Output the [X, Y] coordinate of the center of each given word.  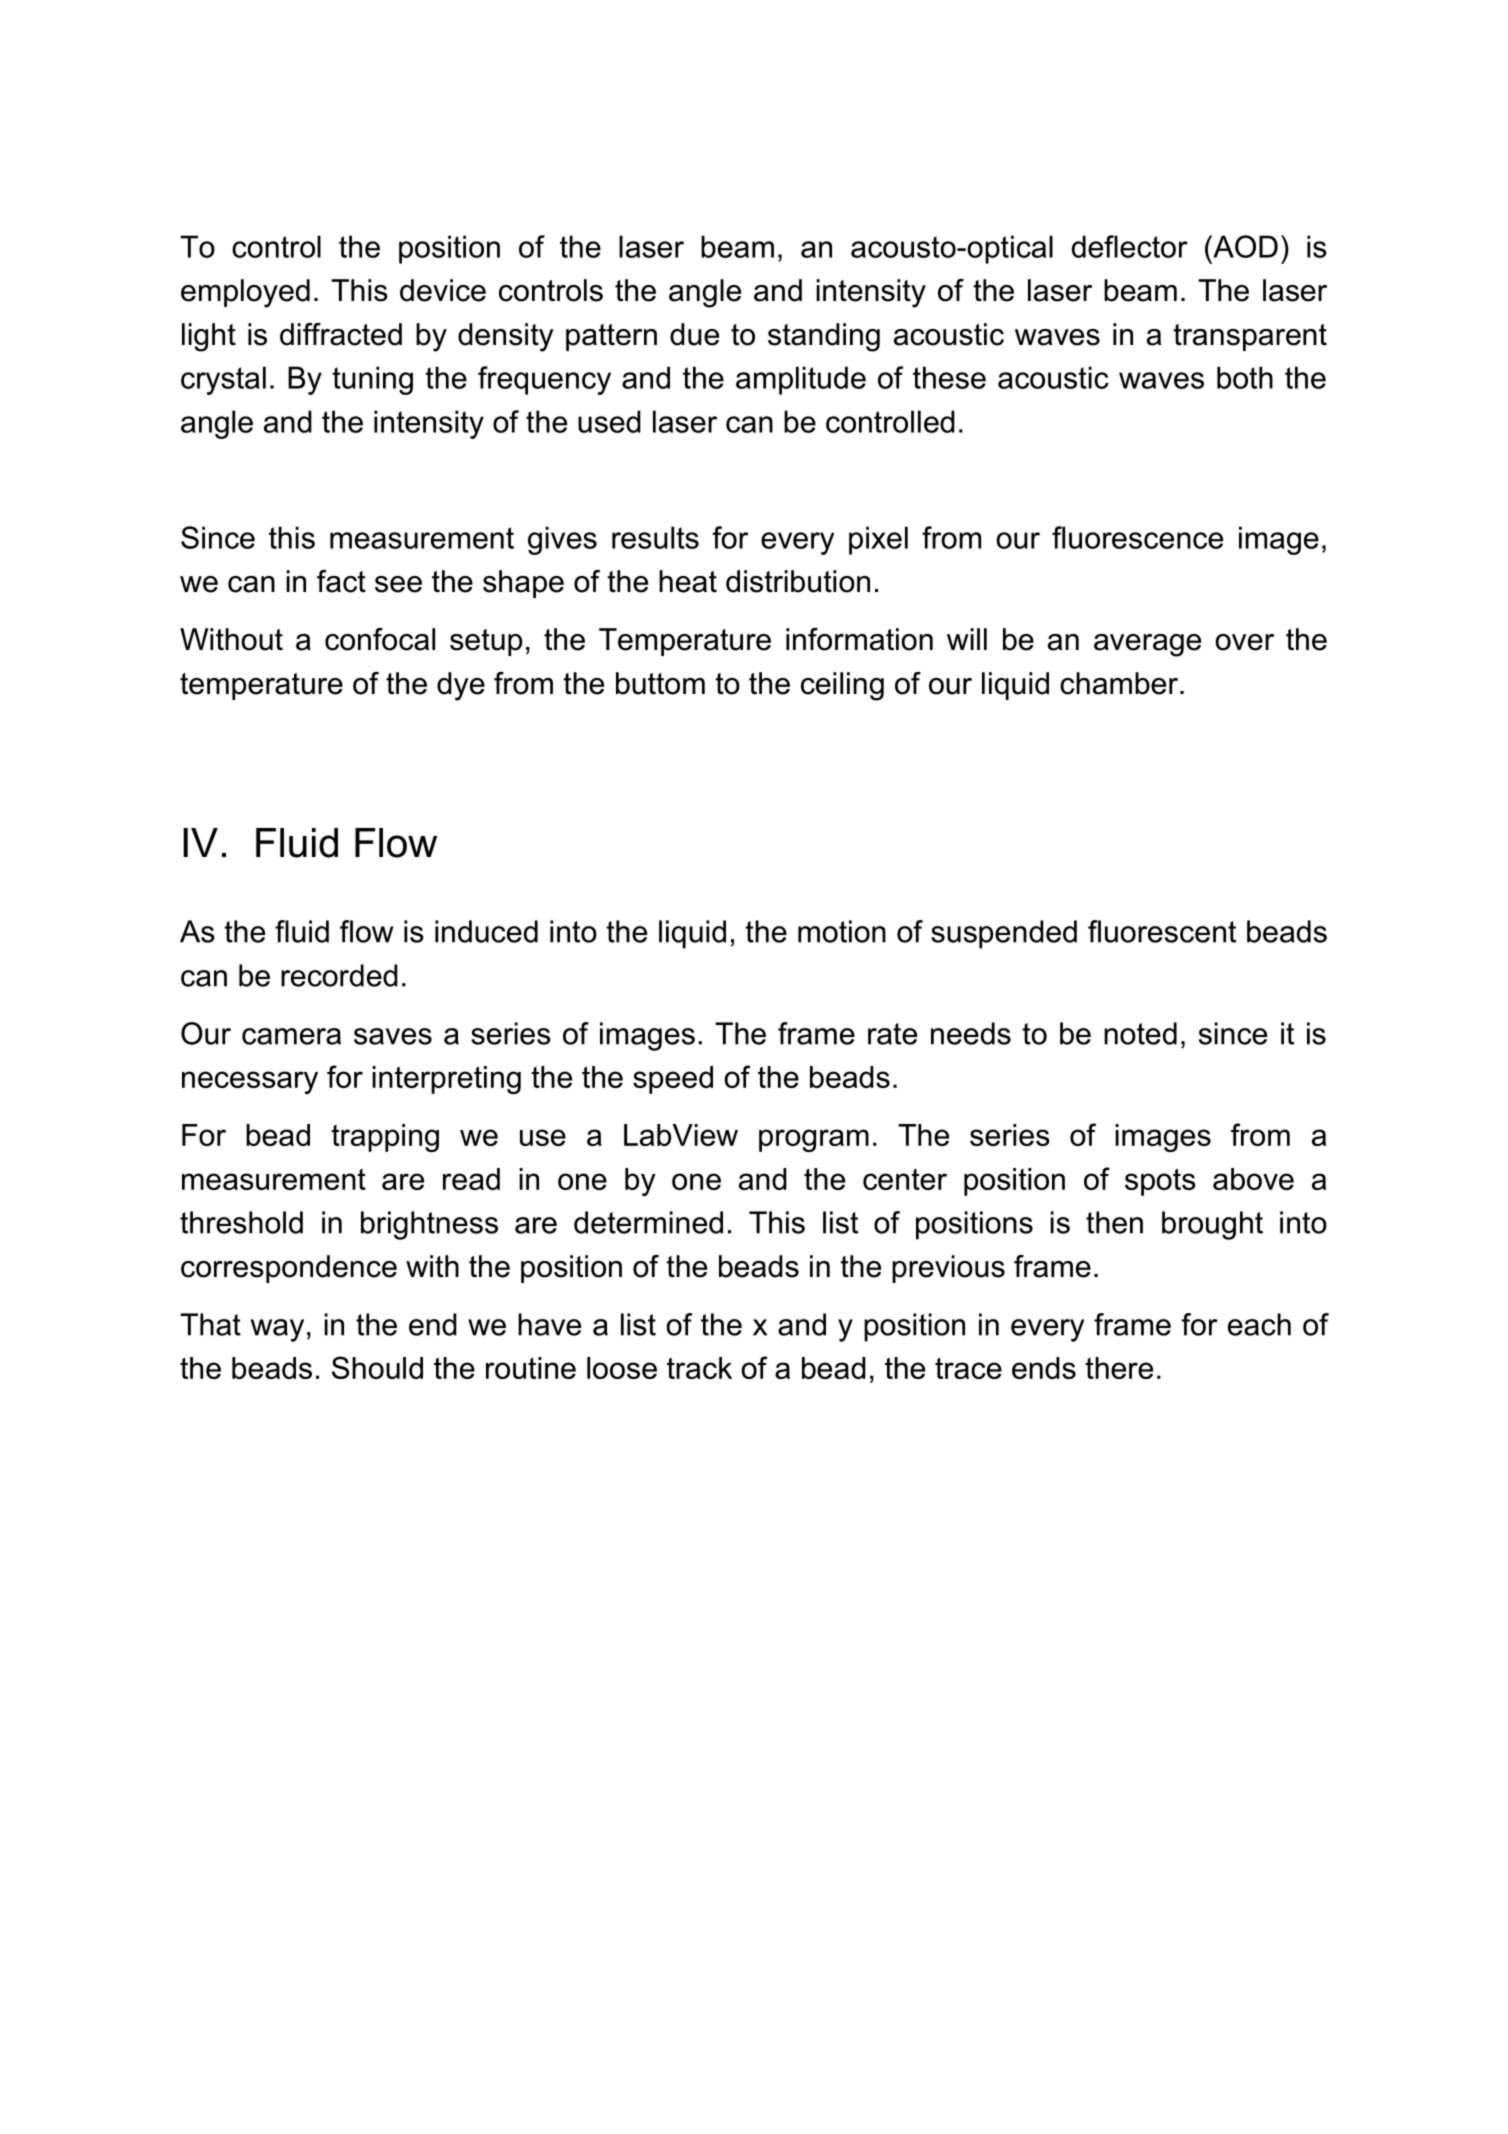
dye [461, 686]
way [277, 1330]
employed [245, 293]
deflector [1130, 246]
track [699, 1368]
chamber [1120, 683]
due [694, 334]
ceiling [842, 686]
